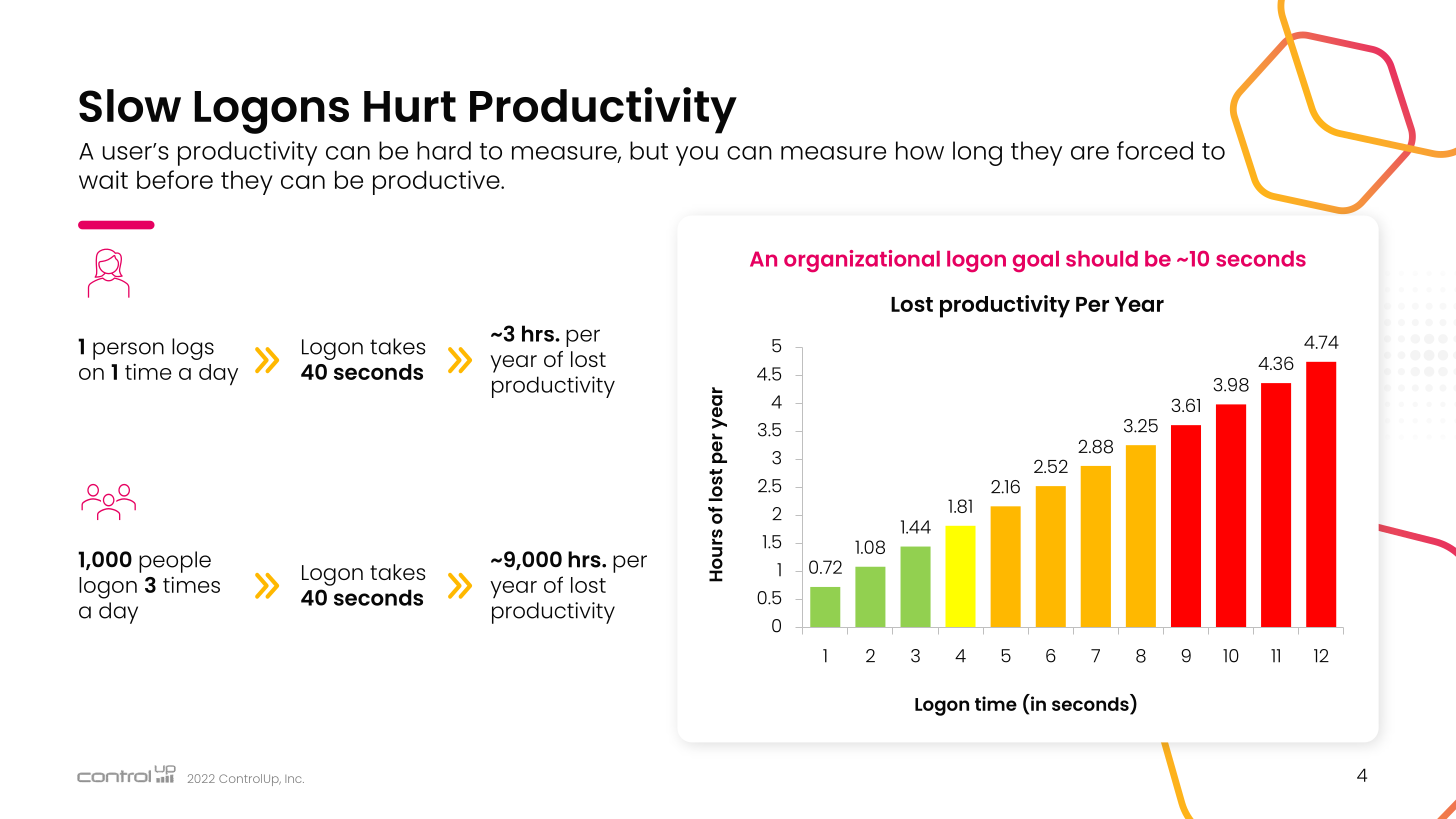 This document has height=819, width=1456. Describe the element at coordinates (649, 150) in the document. I see `but` at that location.
